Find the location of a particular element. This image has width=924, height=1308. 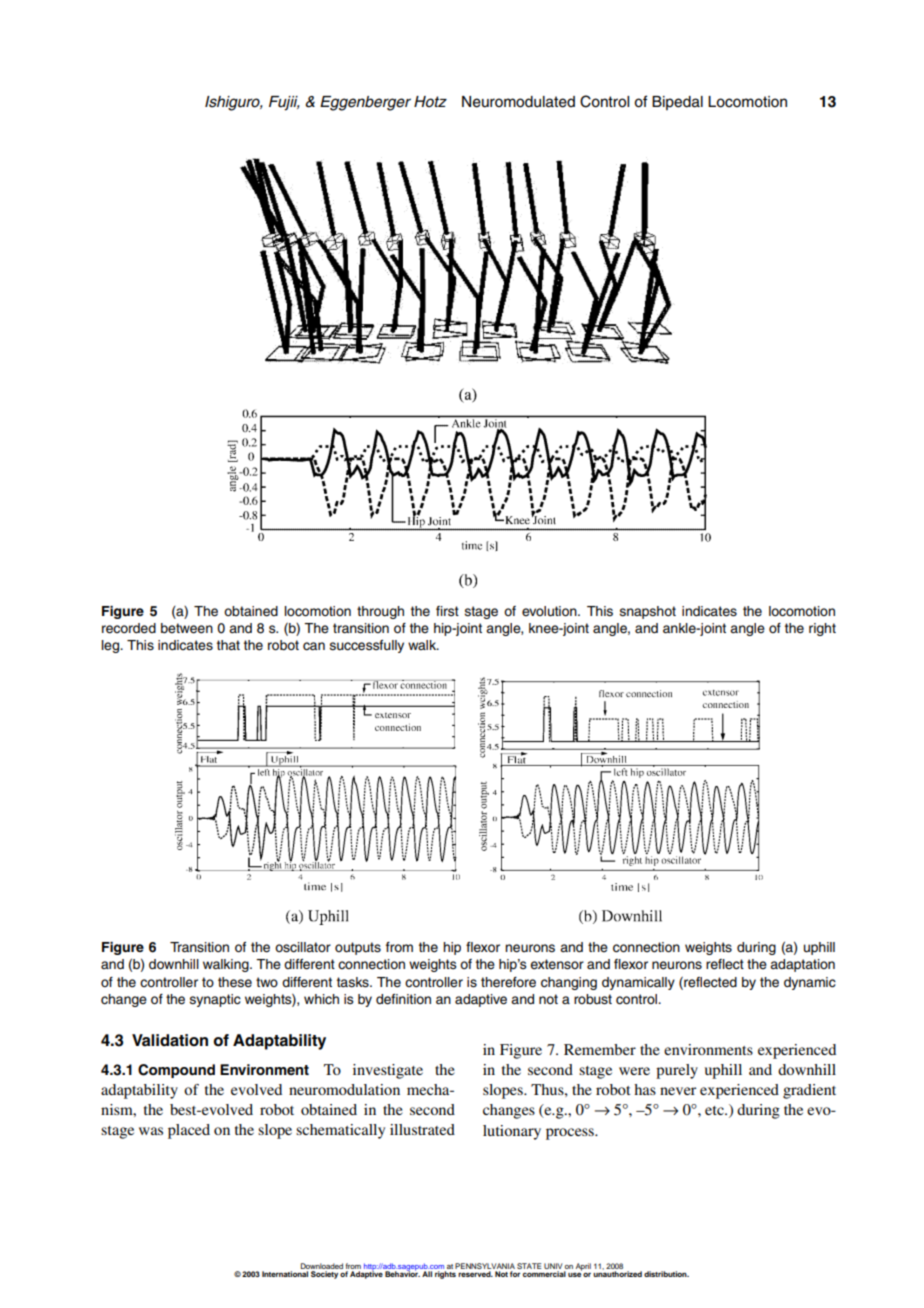

snapshot is located at coordinates (647, 612).
